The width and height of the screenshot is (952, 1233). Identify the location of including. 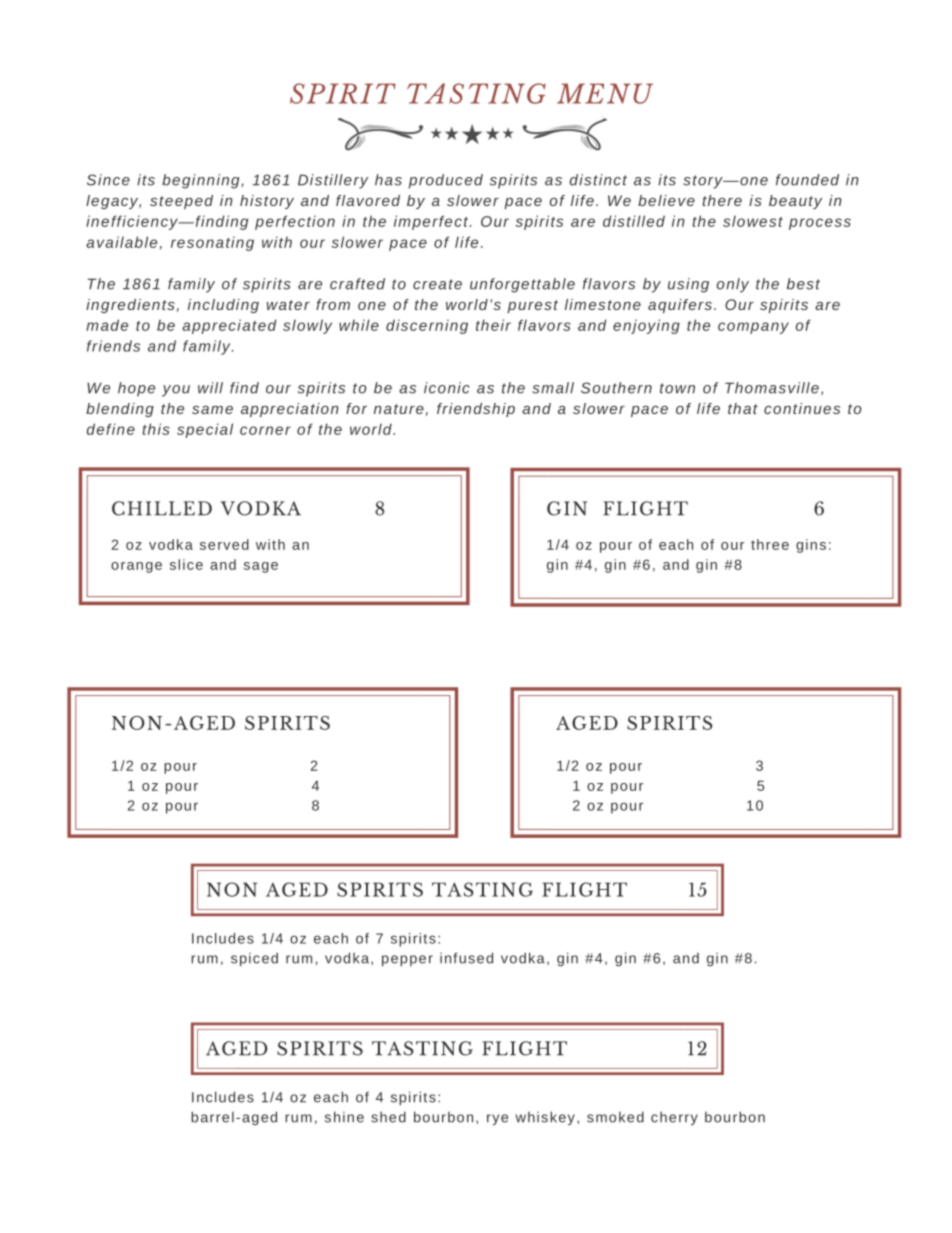
(223, 306).
